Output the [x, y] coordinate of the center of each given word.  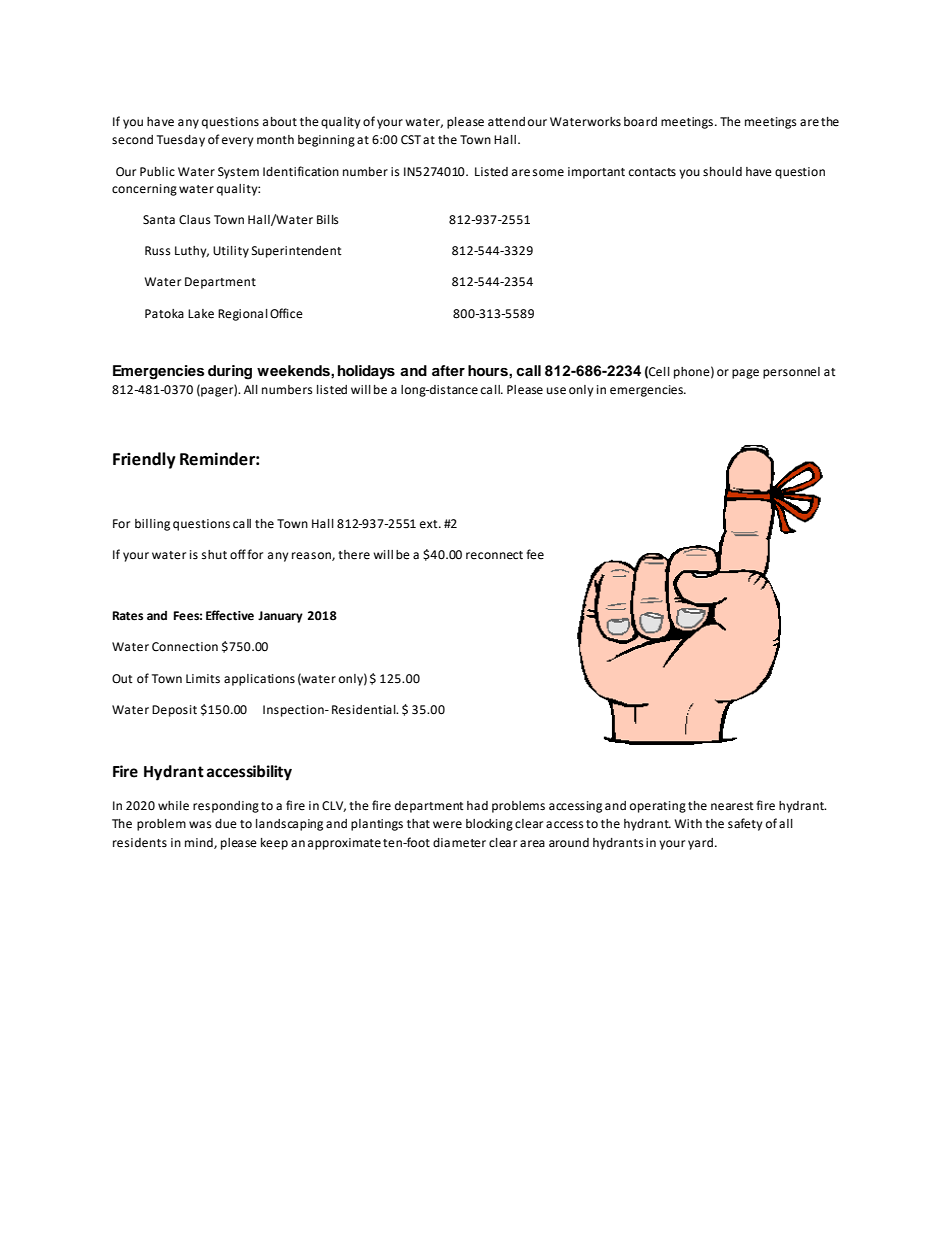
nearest [732, 806]
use [556, 391]
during [230, 372]
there [354, 555]
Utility [231, 252]
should [722, 172]
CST [411, 140]
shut [214, 555]
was [200, 825]
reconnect [494, 555]
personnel [791, 373]
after [448, 370]
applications [259, 680]
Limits [203, 679]
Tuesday [181, 141]
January [280, 617]
